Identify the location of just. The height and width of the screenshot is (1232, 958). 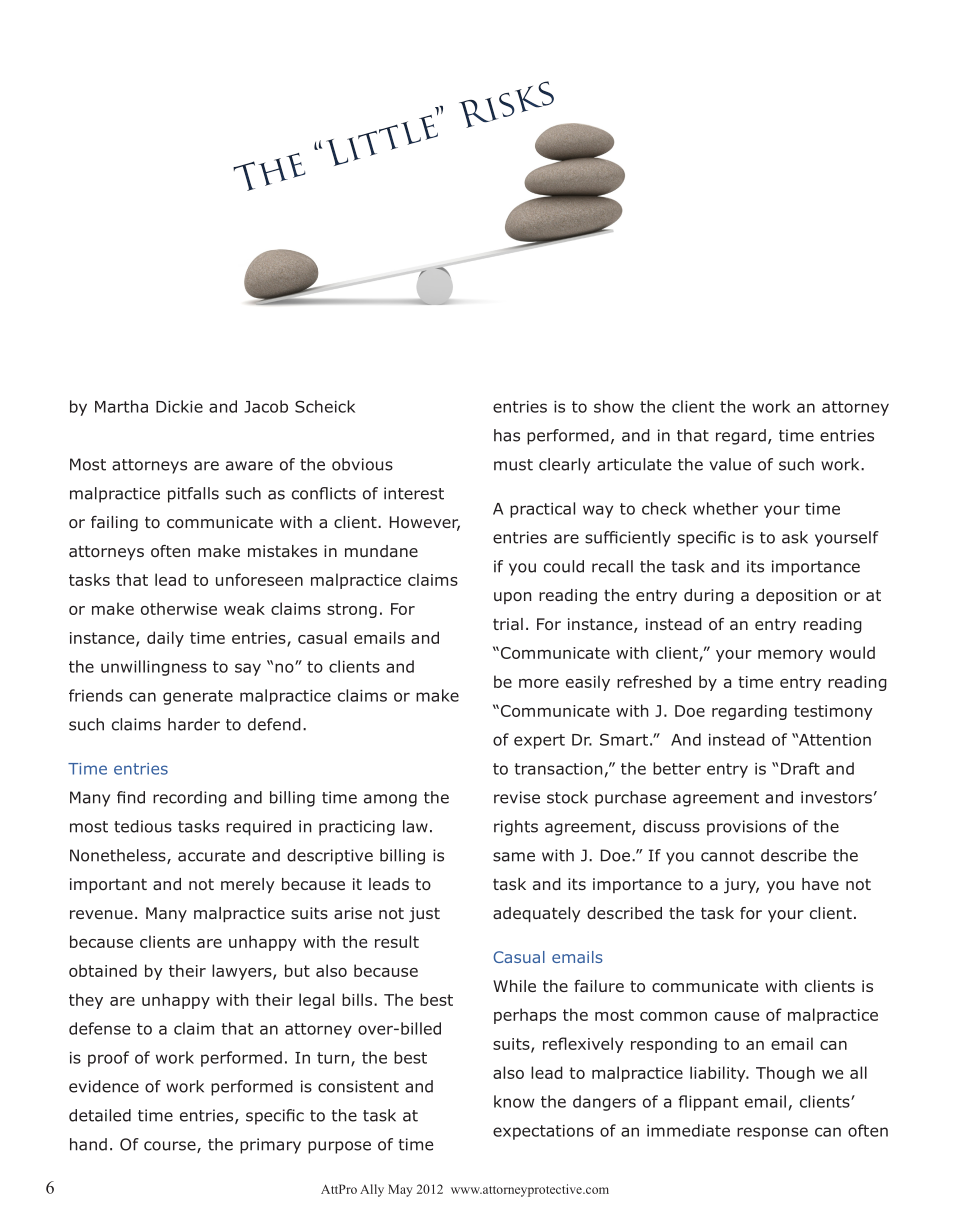
(424, 915).
